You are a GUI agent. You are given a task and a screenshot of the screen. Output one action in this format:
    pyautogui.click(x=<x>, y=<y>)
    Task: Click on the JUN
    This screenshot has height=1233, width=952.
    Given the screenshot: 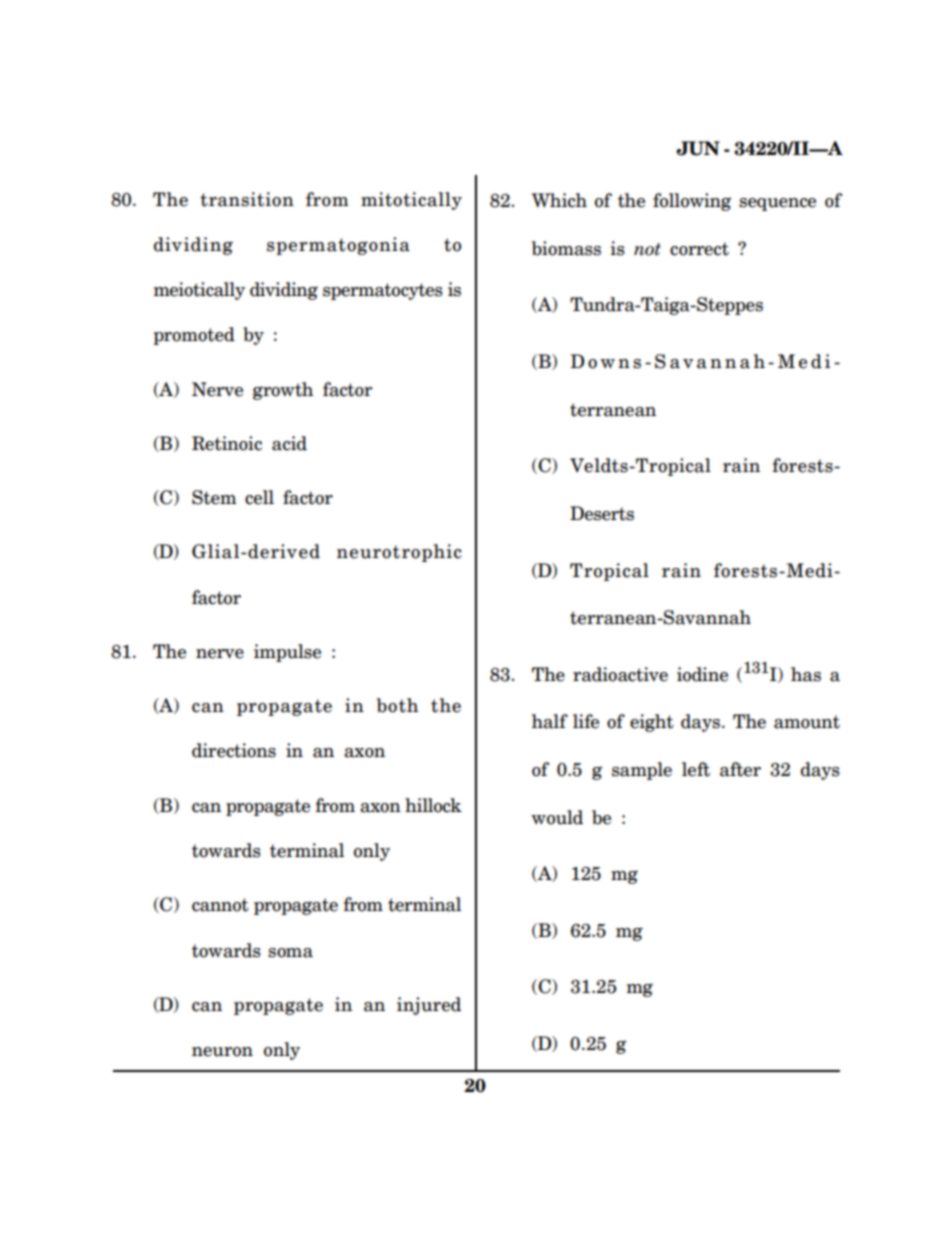 What is the action you would take?
    pyautogui.click(x=698, y=148)
